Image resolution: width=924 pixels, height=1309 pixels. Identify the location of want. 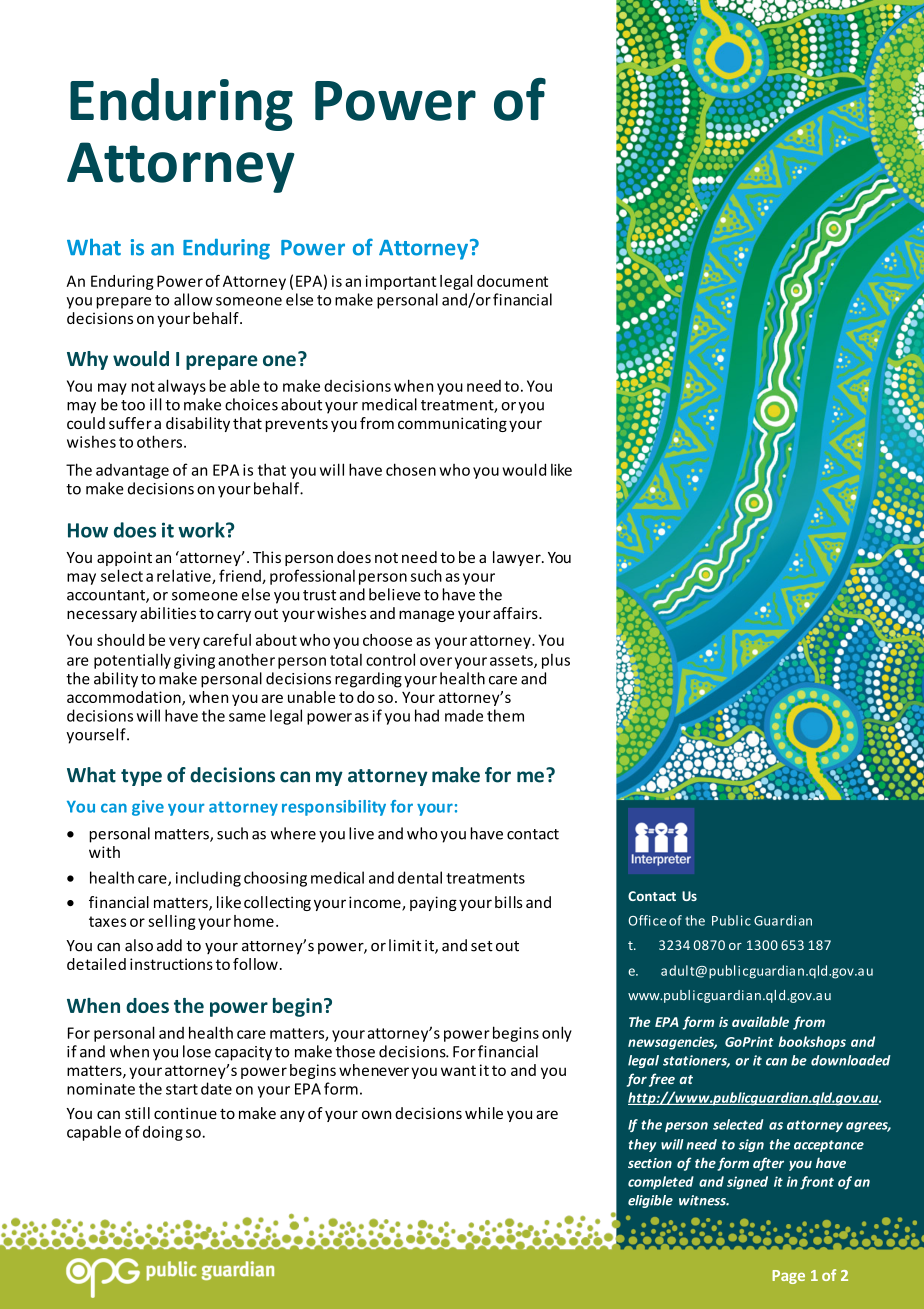
(458, 1070).
